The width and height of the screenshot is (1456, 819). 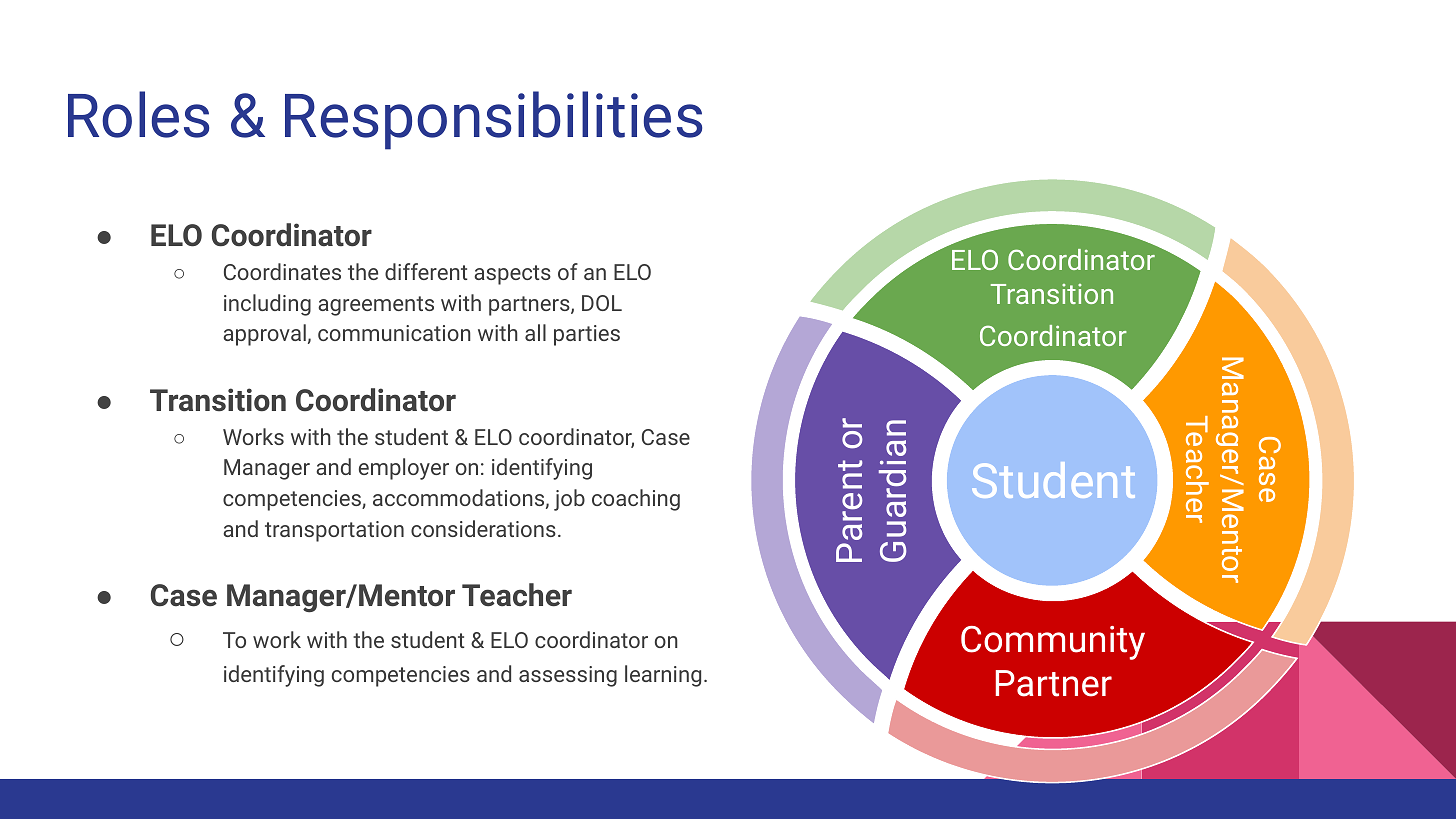 I want to click on assessing, so click(x=568, y=676).
